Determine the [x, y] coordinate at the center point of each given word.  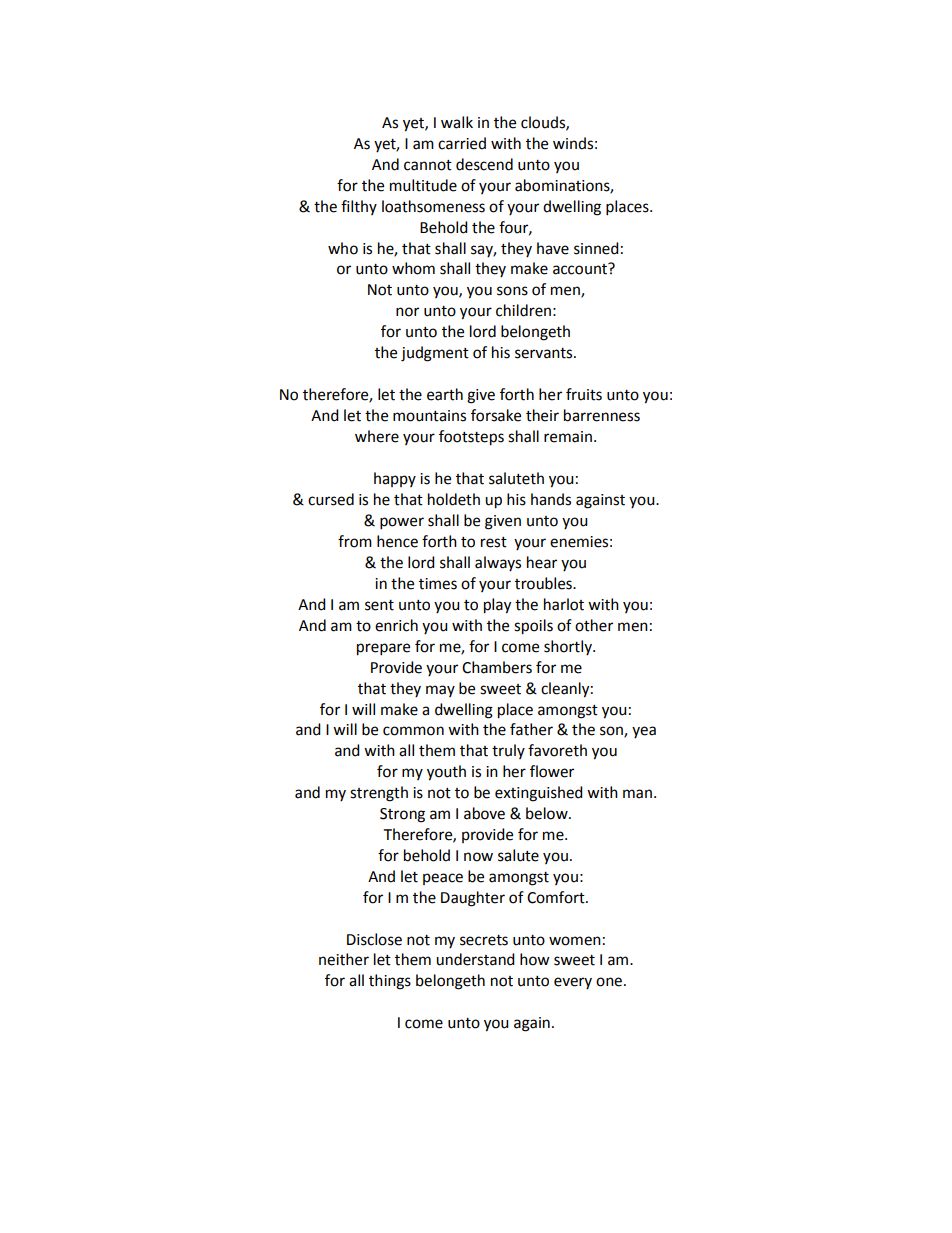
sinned [596, 248]
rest [494, 542]
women [575, 941]
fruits [584, 394]
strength [379, 794]
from [355, 541]
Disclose [374, 939]
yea [644, 732]
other [594, 625]
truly [508, 751]
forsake [496, 415]
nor [407, 312]
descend [484, 164]
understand [475, 959]
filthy [359, 207]
